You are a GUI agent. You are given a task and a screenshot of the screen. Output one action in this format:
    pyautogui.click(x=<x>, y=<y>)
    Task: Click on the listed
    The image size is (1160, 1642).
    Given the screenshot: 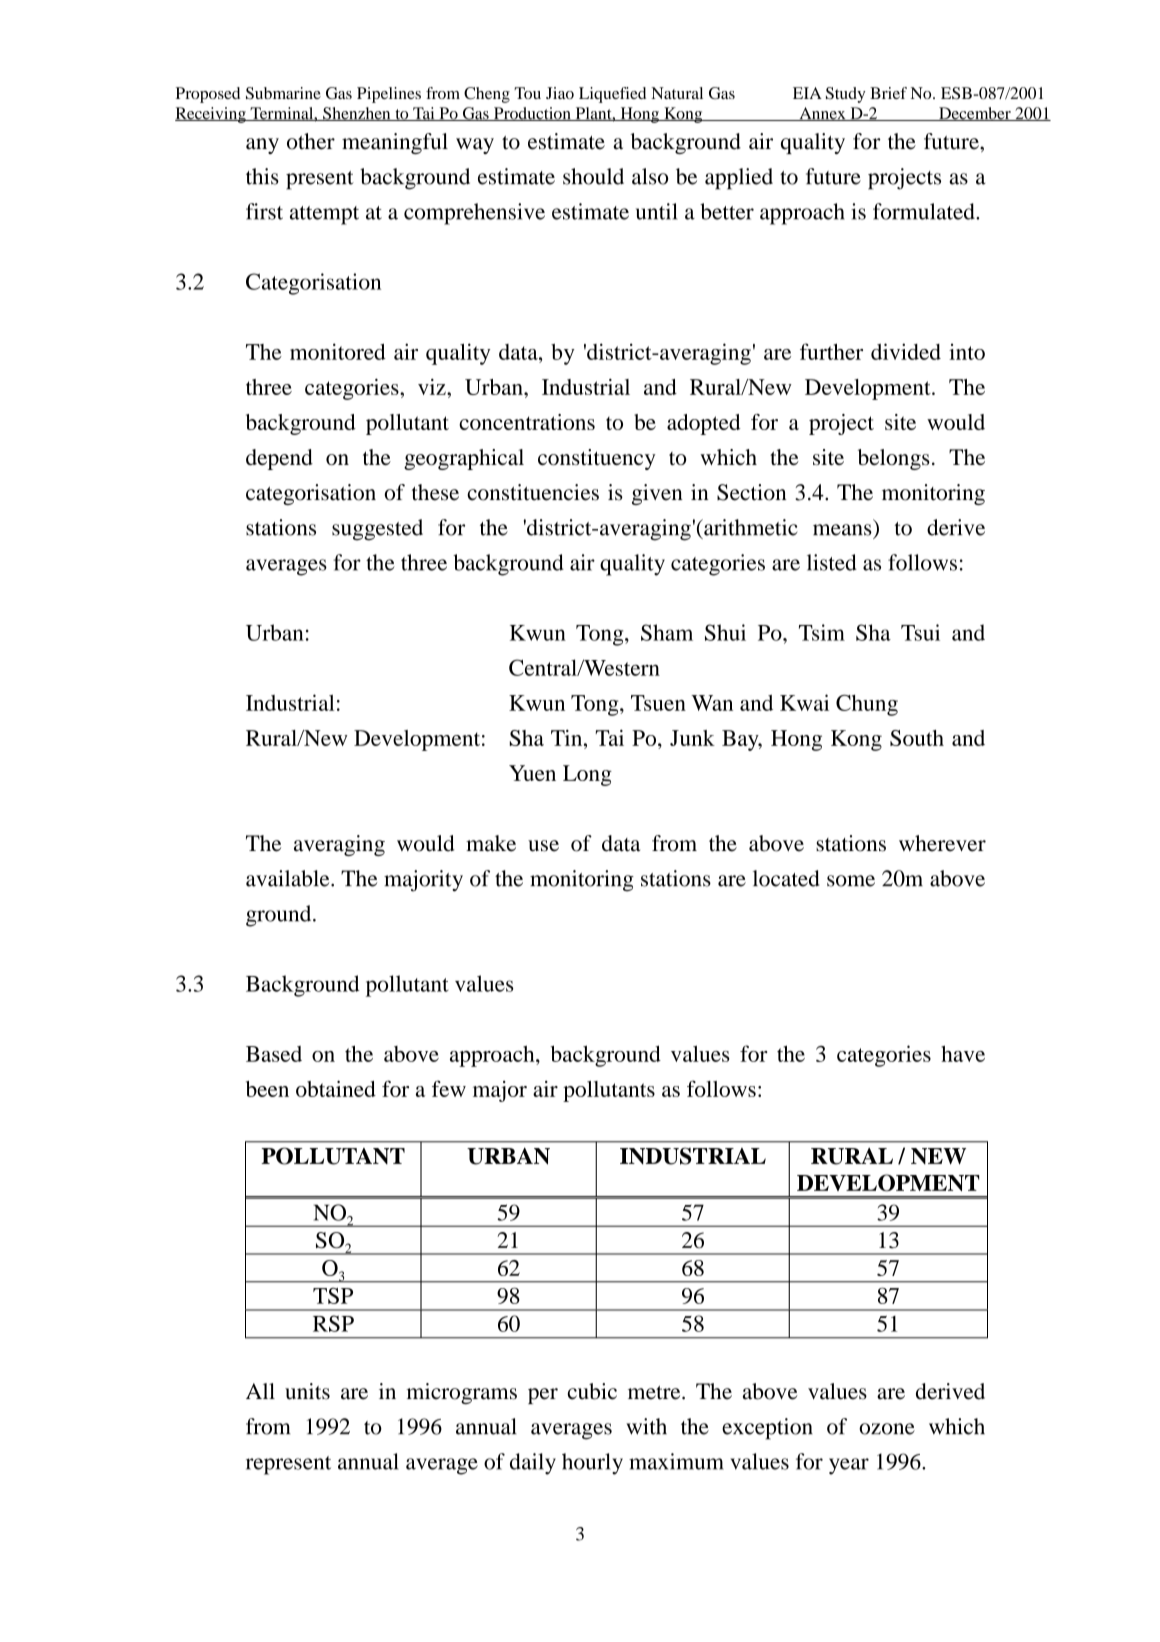 What is the action you would take?
    pyautogui.click(x=832, y=562)
